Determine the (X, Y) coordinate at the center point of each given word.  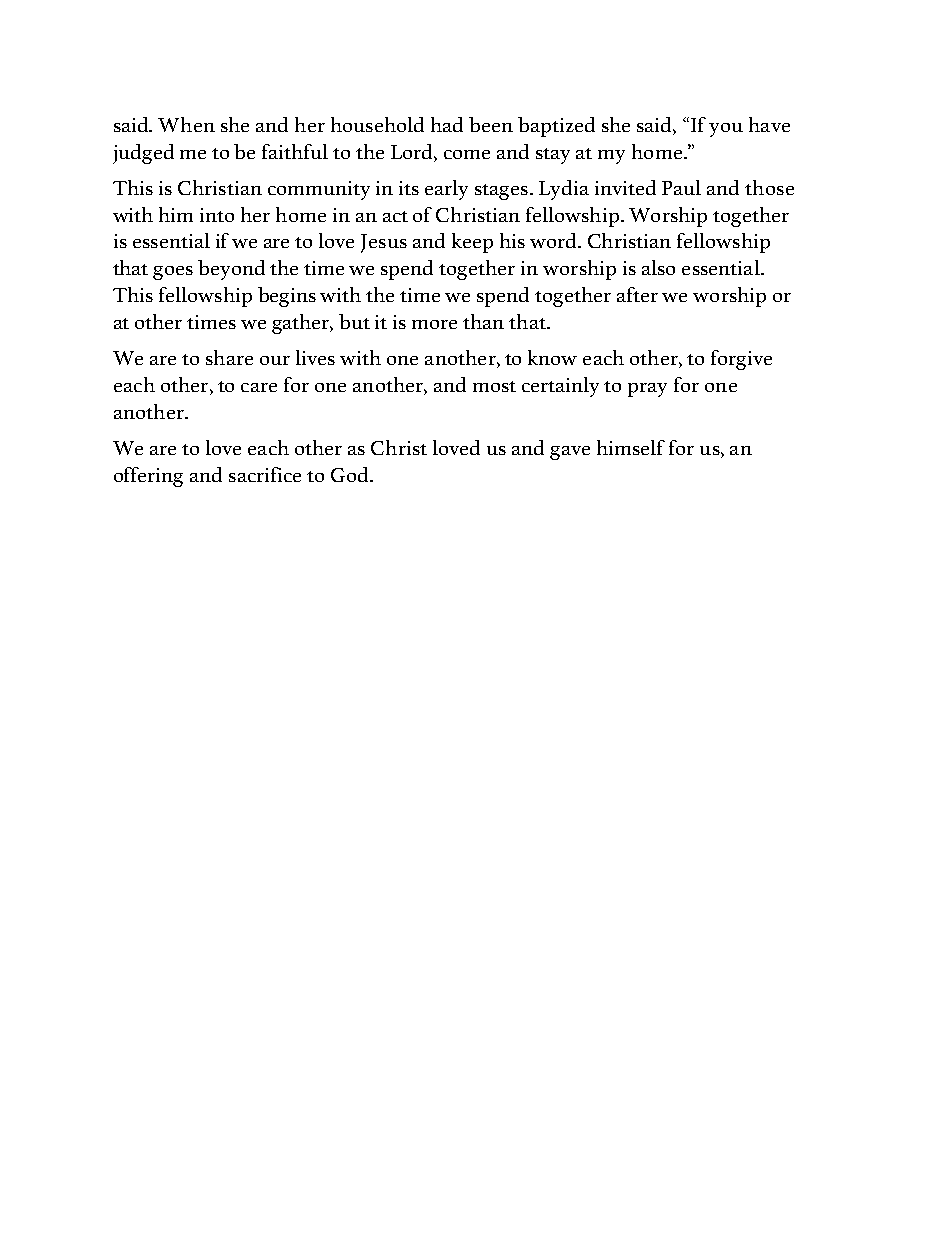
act (395, 216)
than (483, 321)
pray (647, 390)
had (447, 124)
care (259, 387)
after (637, 294)
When (186, 124)
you (726, 130)
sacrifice (265, 474)
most (494, 386)
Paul (681, 187)
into (217, 215)
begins (287, 297)
